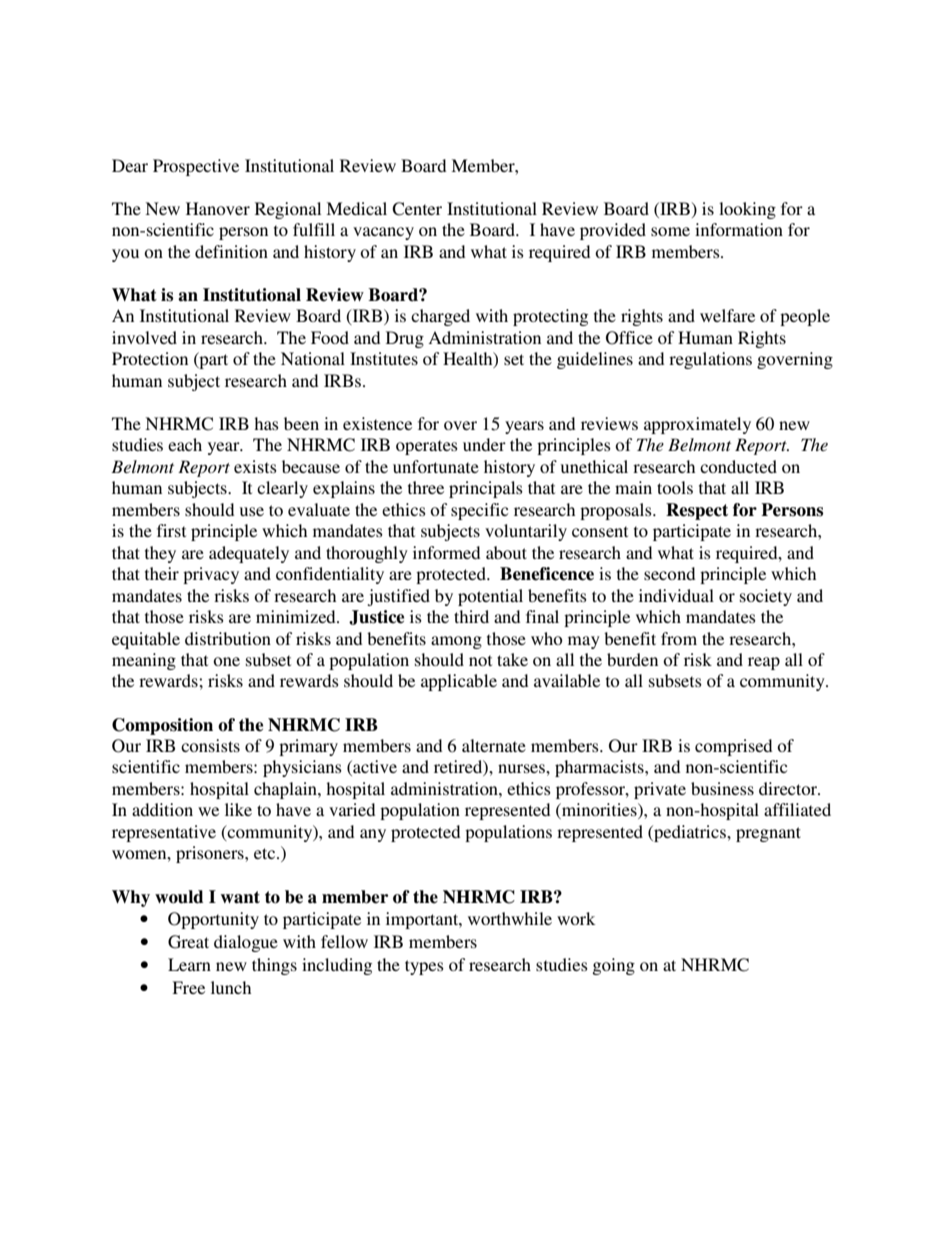  I want to click on Learn, so click(189, 964).
